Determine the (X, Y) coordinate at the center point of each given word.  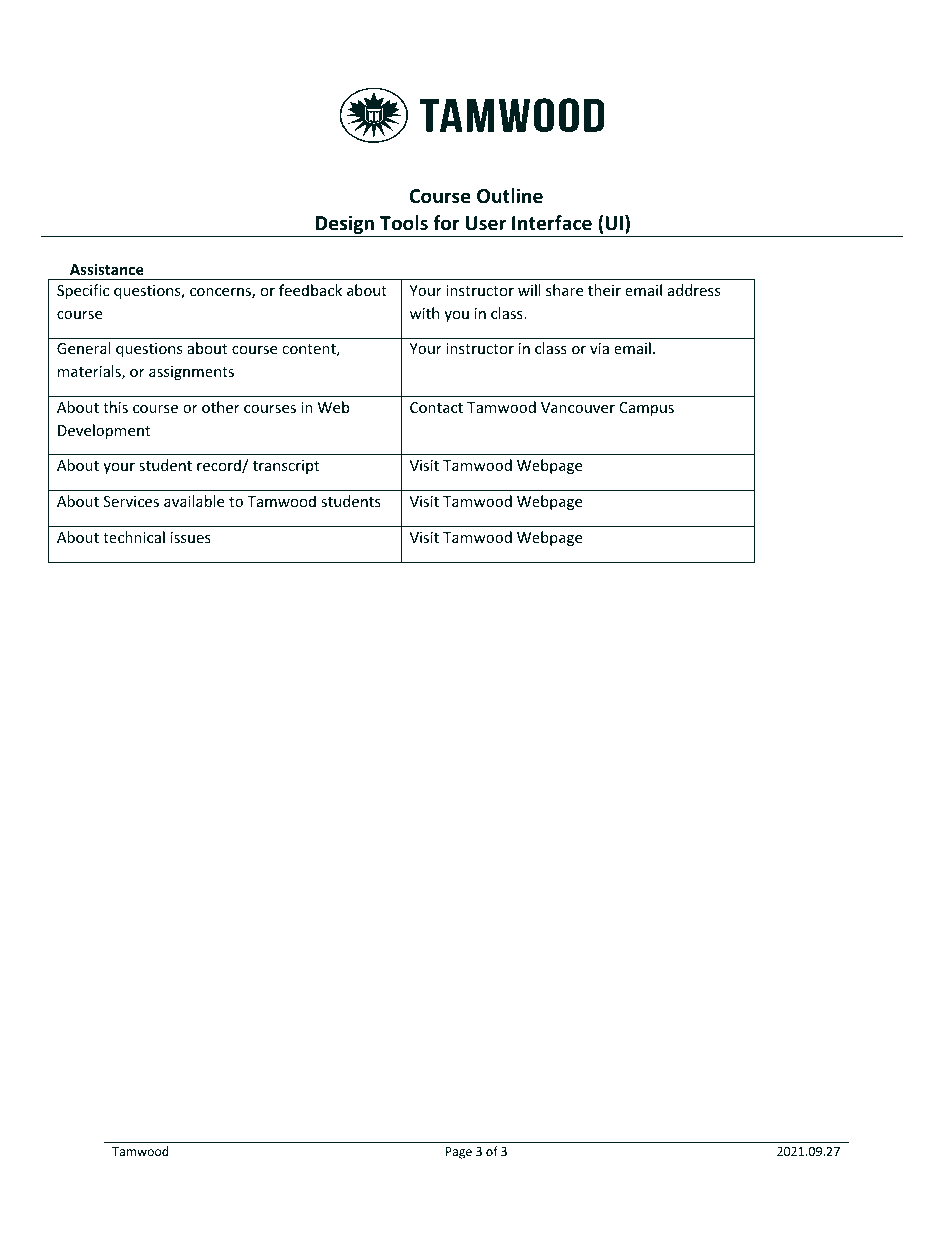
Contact (436, 407)
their (604, 290)
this (115, 407)
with (424, 313)
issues (191, 537)
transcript (286, 467)
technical (134, 537)
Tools (404, 223)
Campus (646, 409)
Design (345, 224)
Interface (552, 223)
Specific (83, 291)
